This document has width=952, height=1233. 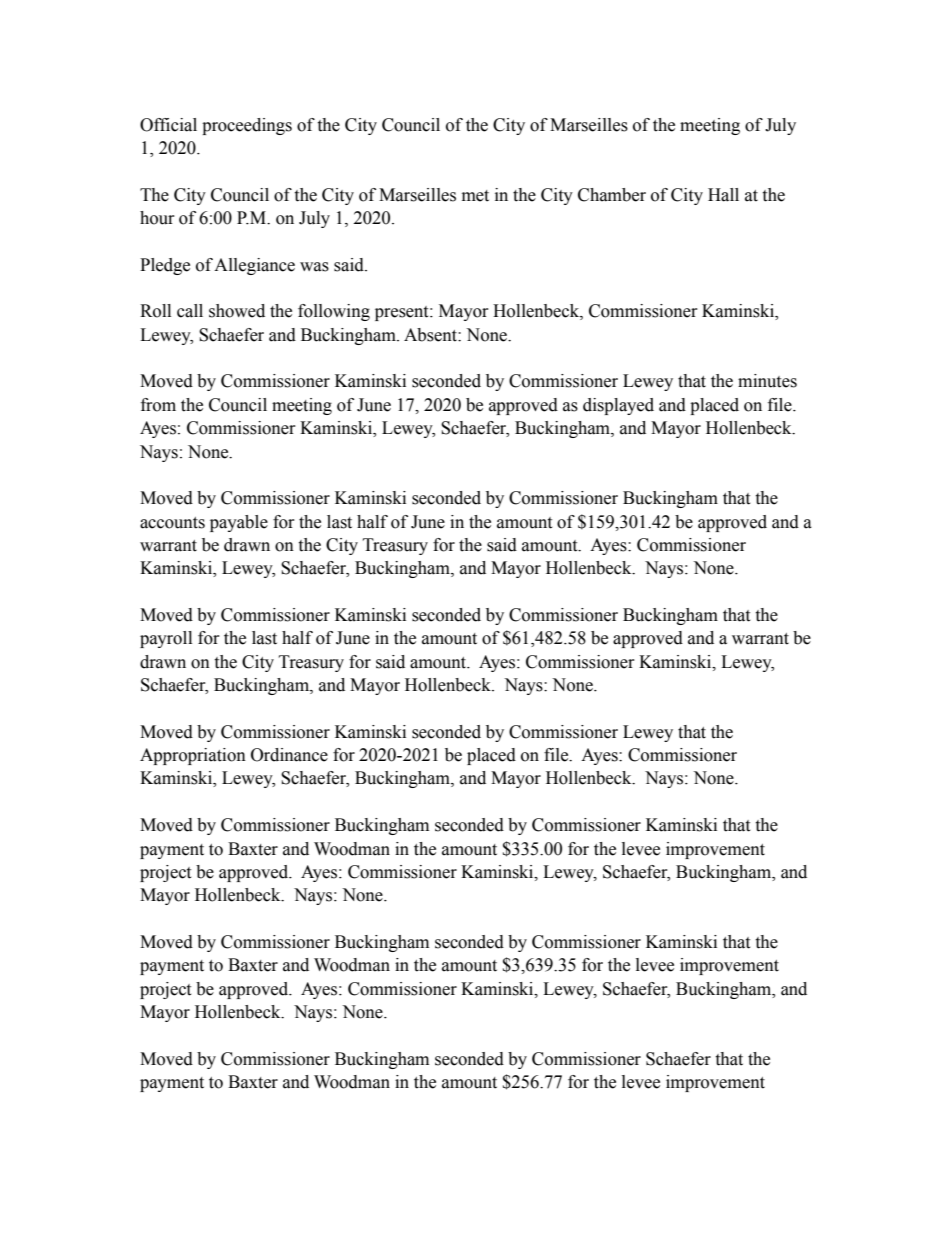 I want to click on Appropriation, so click(x=193, y=756).
